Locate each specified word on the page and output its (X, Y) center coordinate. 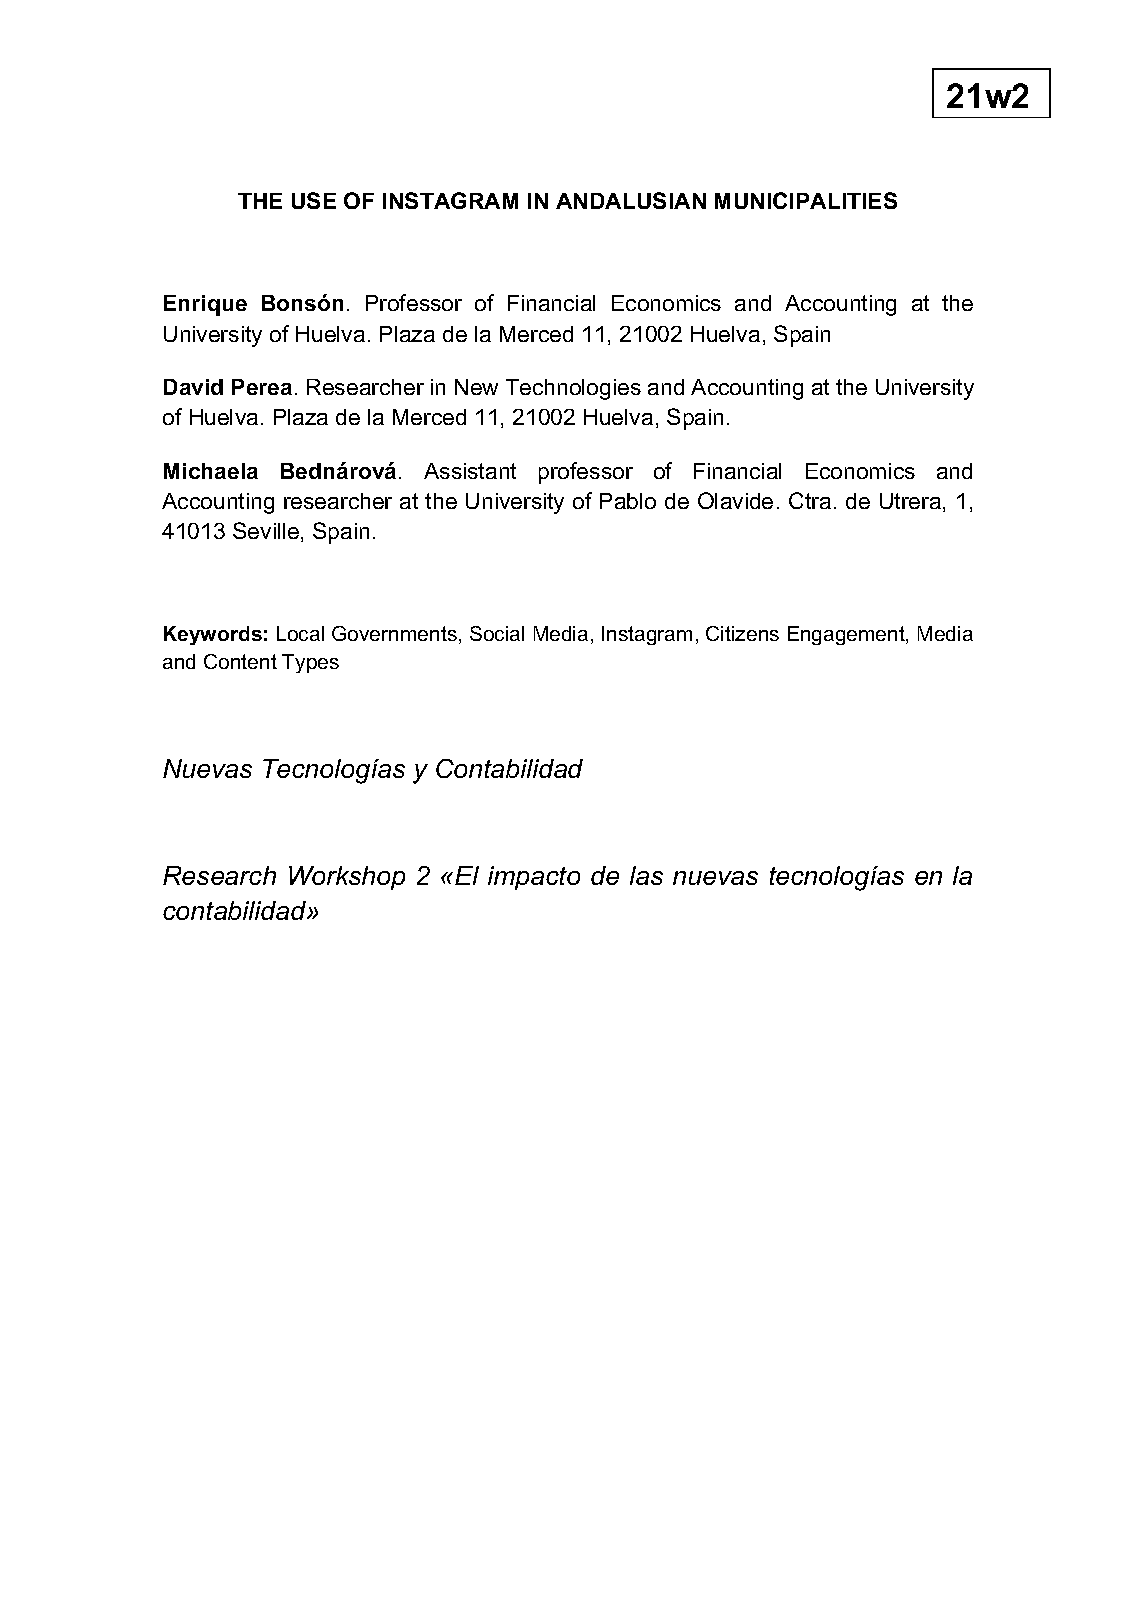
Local (300, 633)
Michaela (211, 471)
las (646, 875)
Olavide (735, 500)
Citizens (742, 633)
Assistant (470, 471)
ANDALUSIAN (631, 200)
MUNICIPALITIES (806, 200)
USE (314, 200)
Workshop (347, 878)
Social (497, 633)
